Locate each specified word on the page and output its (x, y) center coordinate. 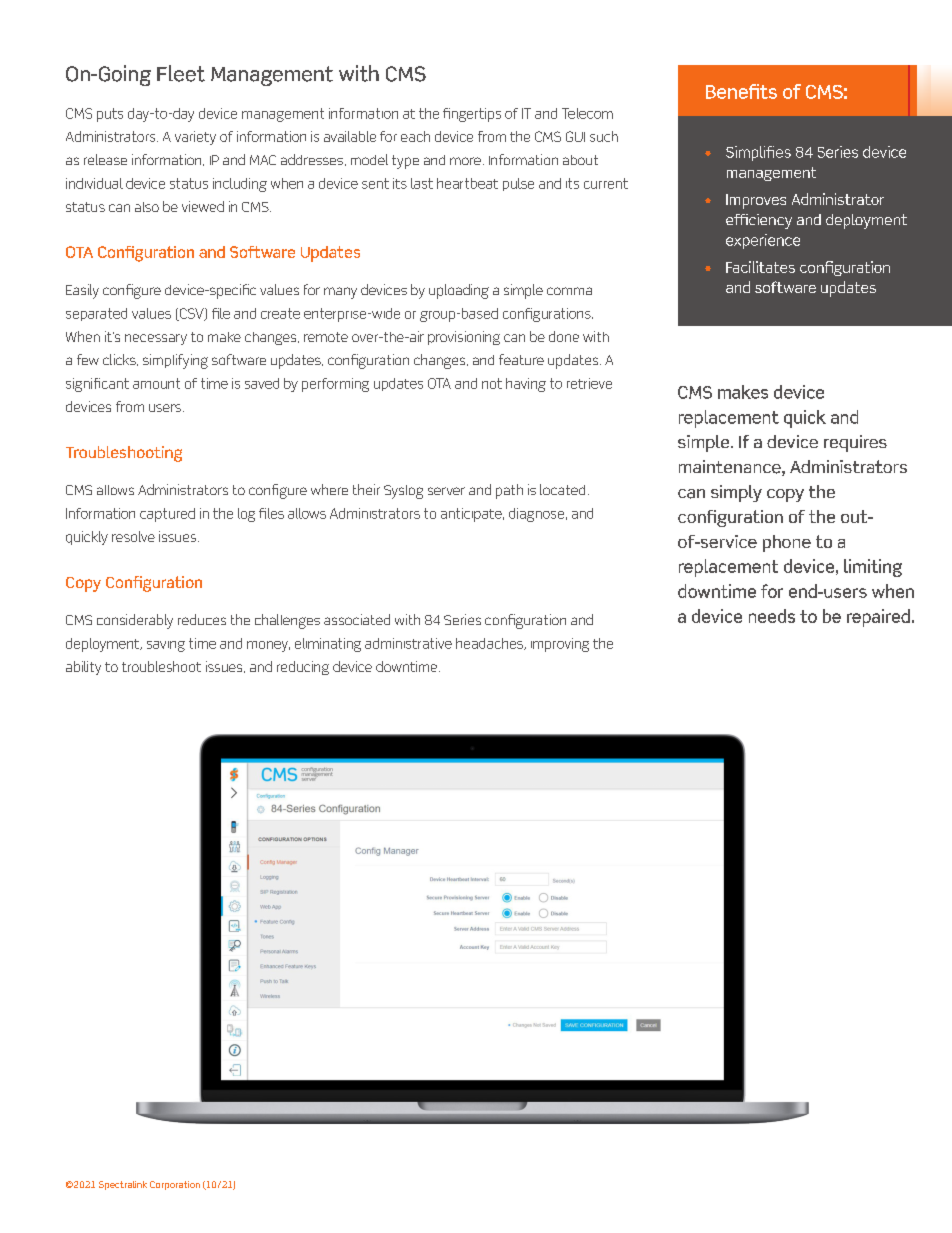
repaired (878, 618)
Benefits (741, 91)
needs (772, 616)
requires (855, 443)
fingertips (472, 115)
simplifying (175, 361)
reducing (303, 668)
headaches (490, 644)
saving (166, 646)
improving (560, 645)
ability (83, 668)
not (492, 383)
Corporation (175, 1185)
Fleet (181, 73)
